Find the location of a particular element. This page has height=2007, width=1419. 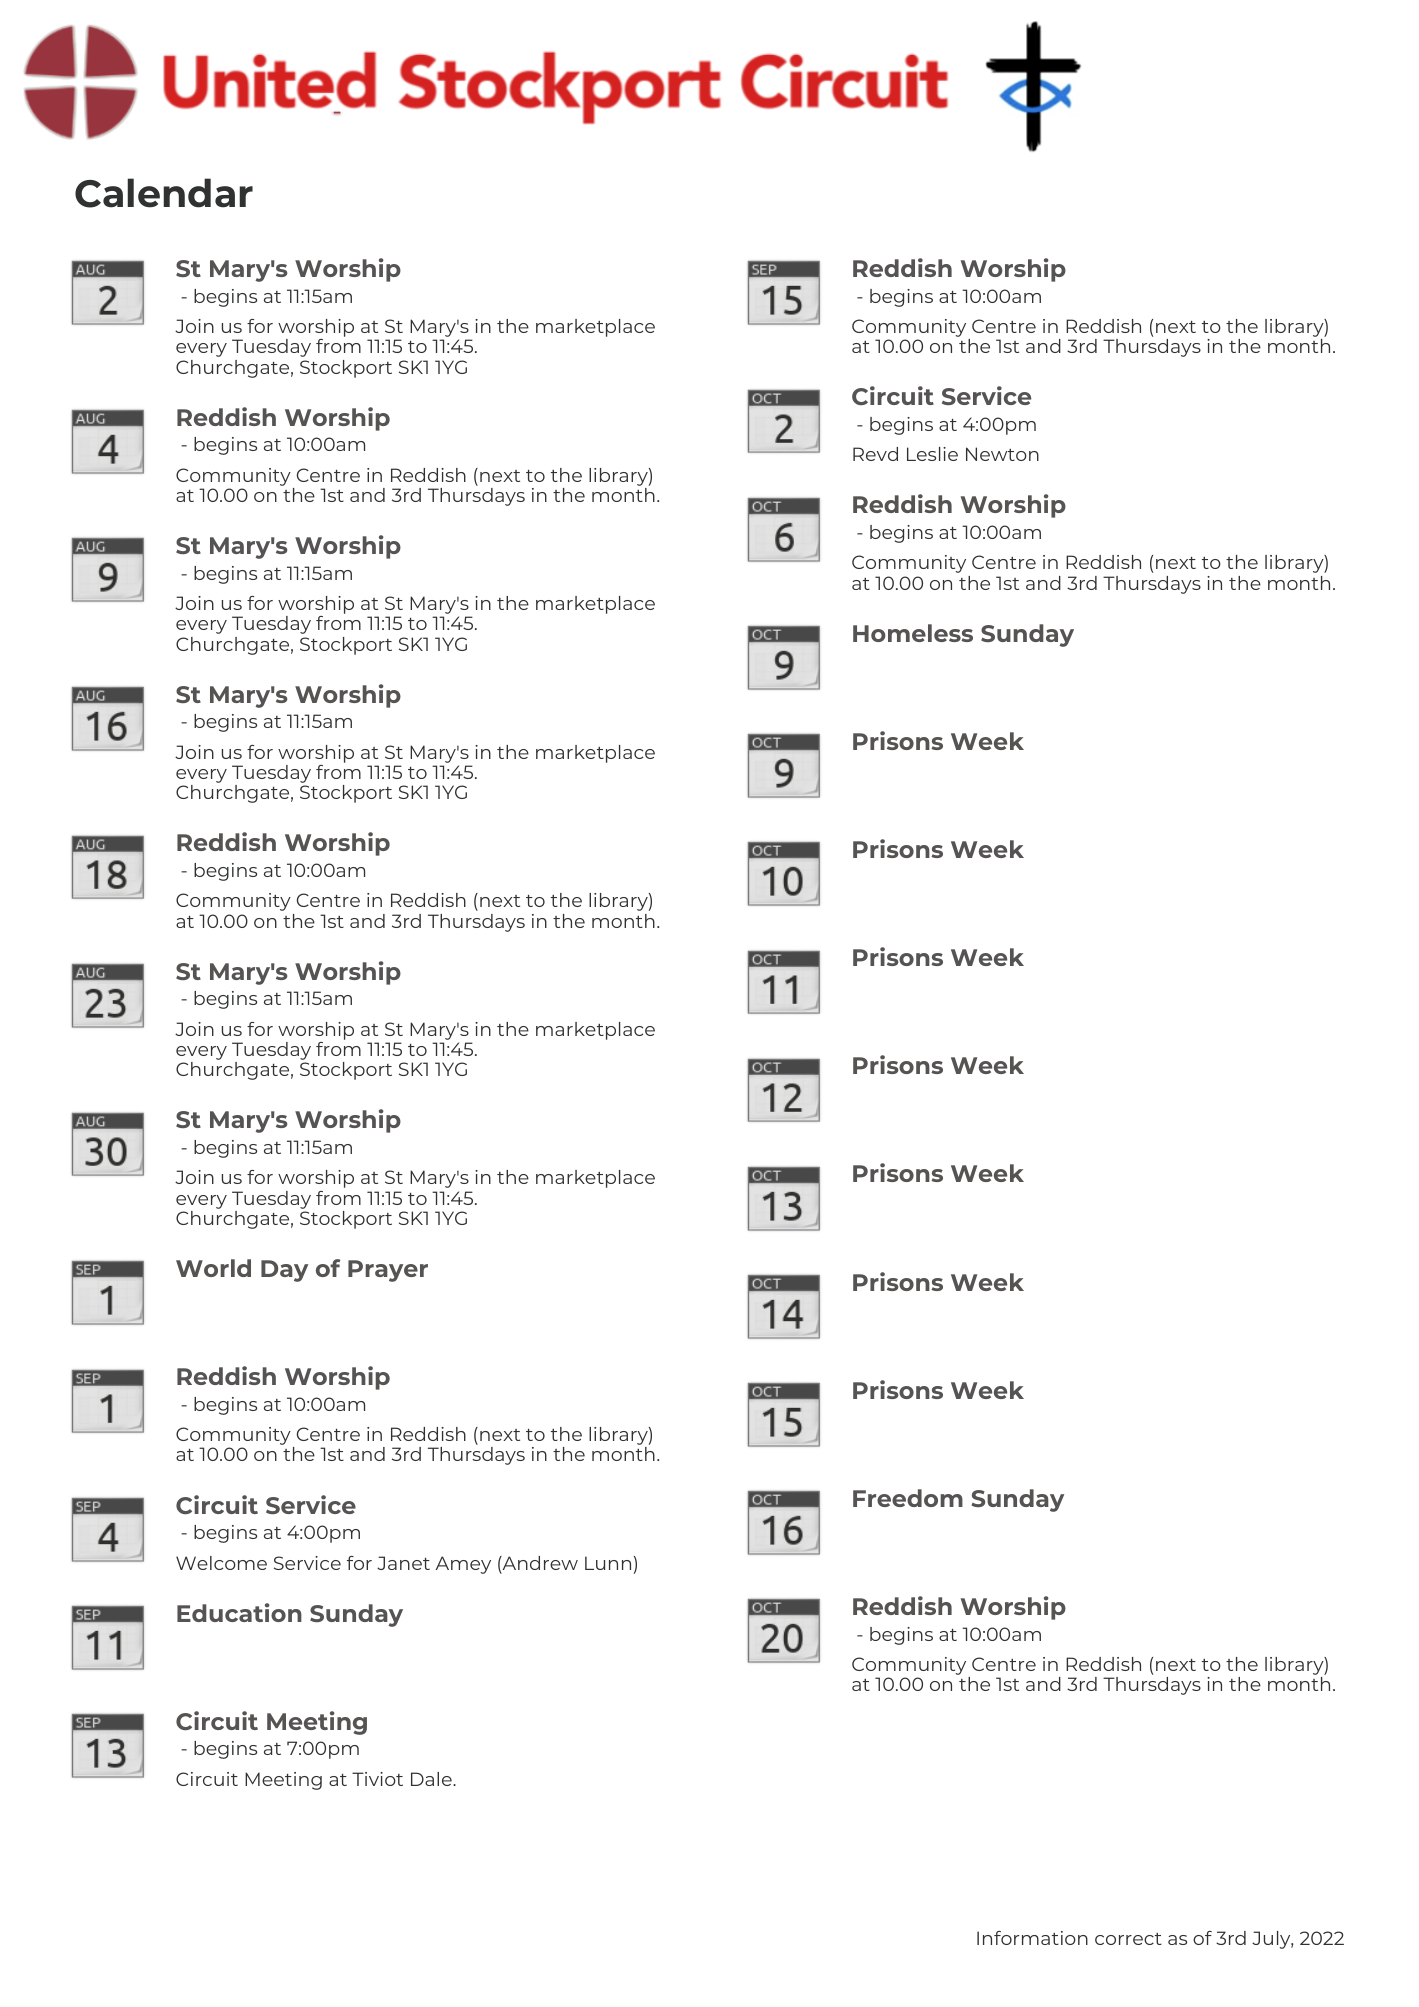

Information is located at coordinates (1032, 1938).
